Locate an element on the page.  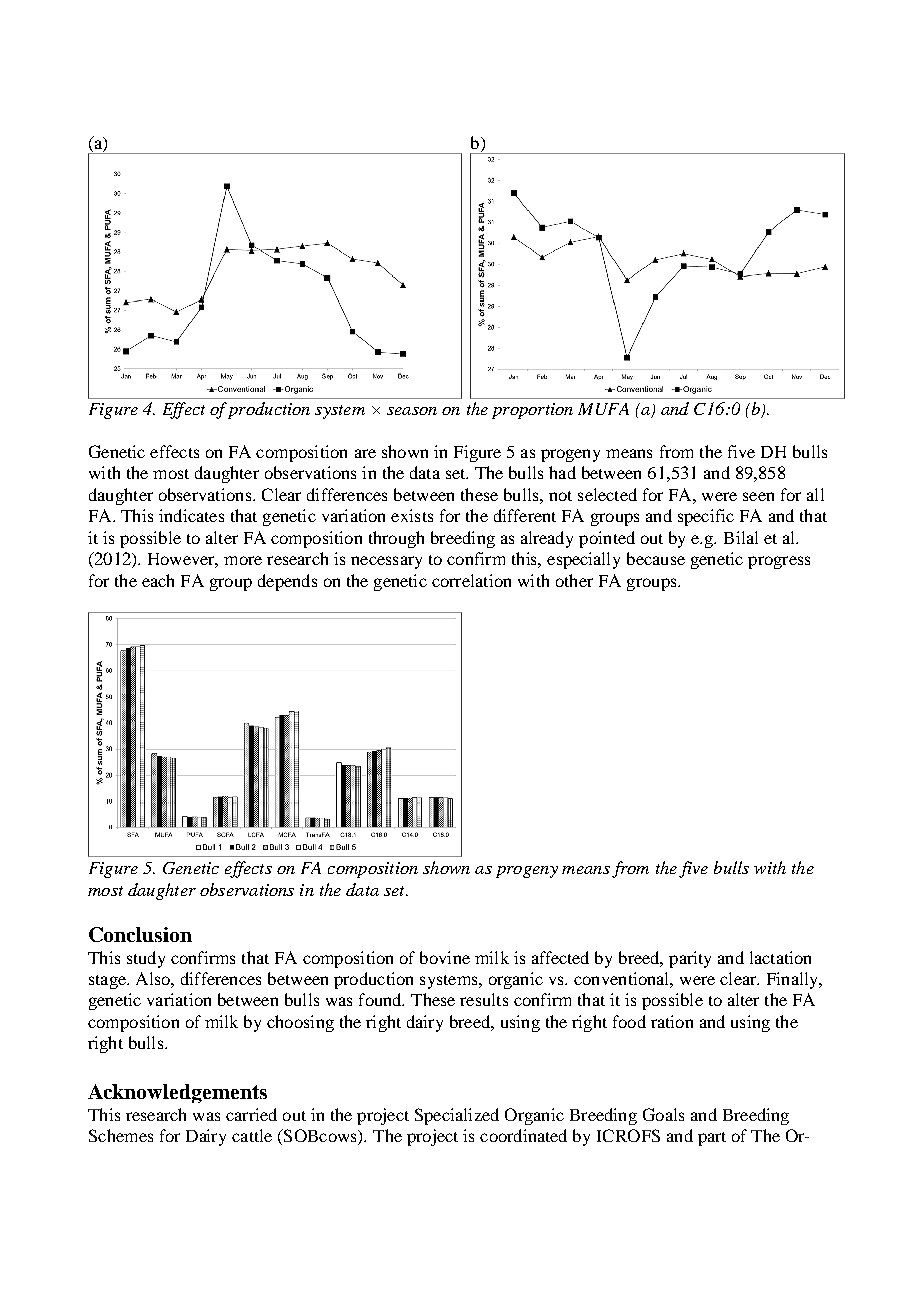
season is located at coordinates (412, 411).
